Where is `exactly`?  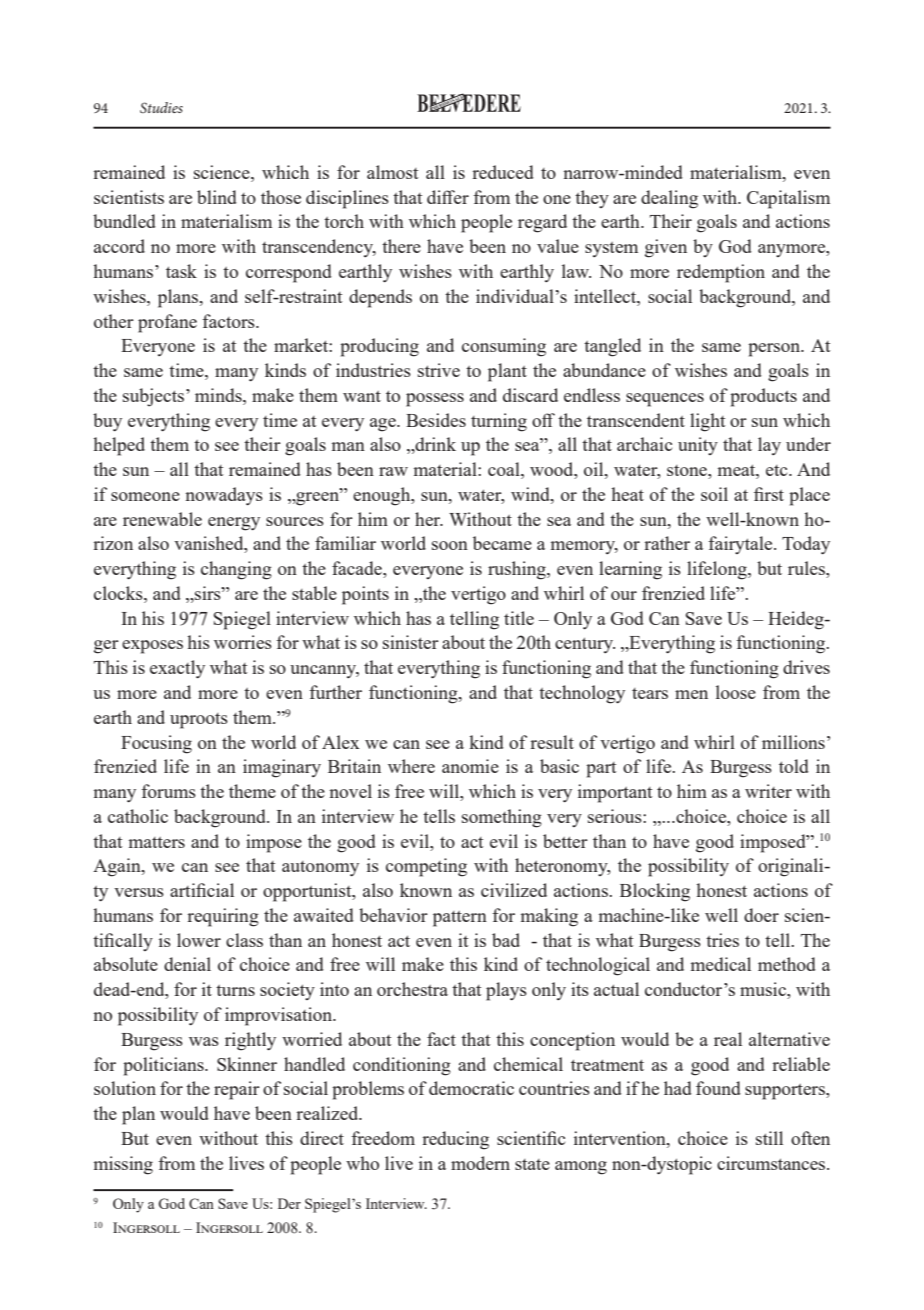
exactly is located at coordinates (177, 669).
